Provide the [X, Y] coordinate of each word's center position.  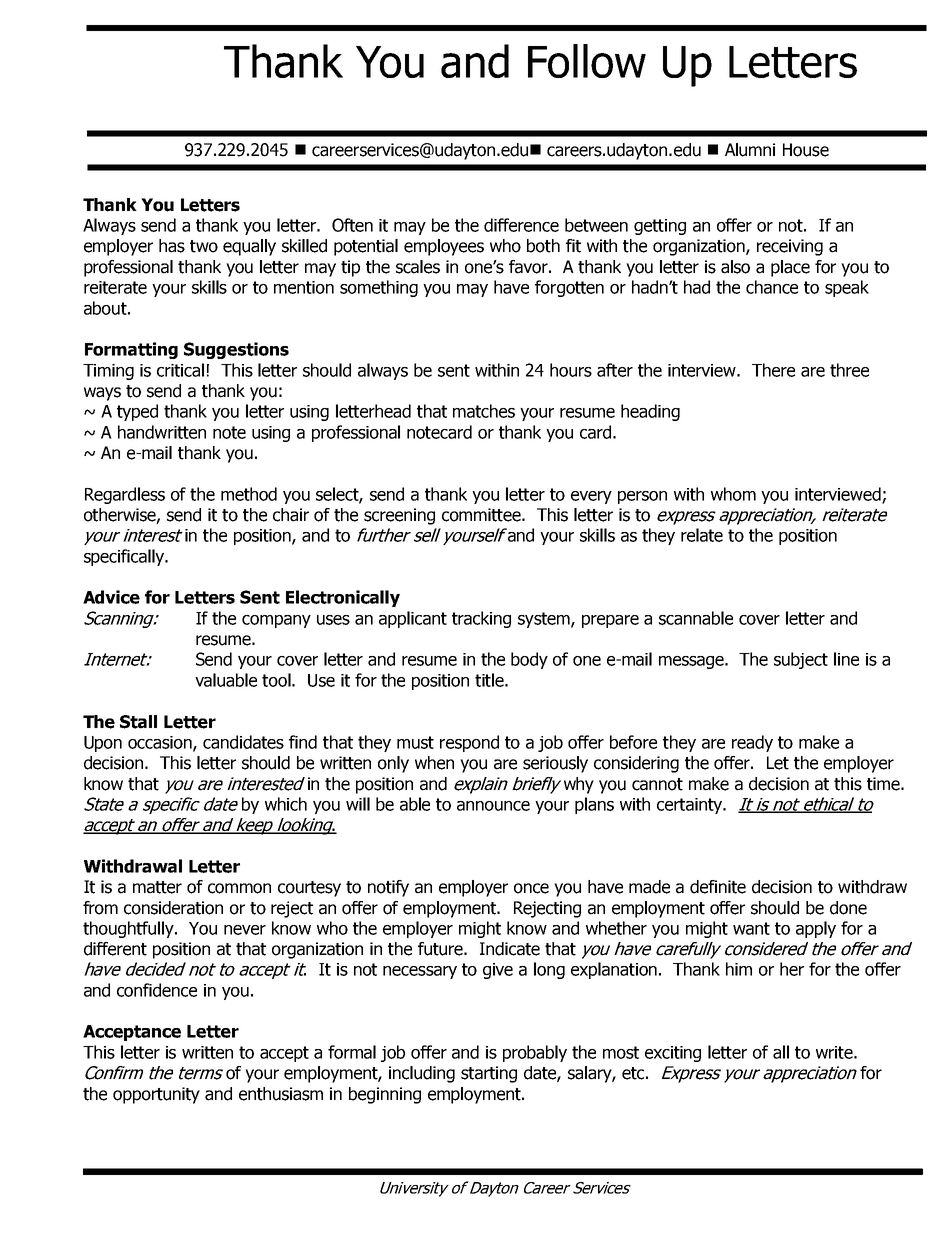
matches [484, 411]
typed [137, 412]
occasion [161, 743]
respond [469, 743]
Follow [587, 61]
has [172, 246]
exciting [673, 1054]
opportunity [156, 1095]
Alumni [750, 150]
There [773, 370]
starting [489, 1074]
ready [752, 743]
